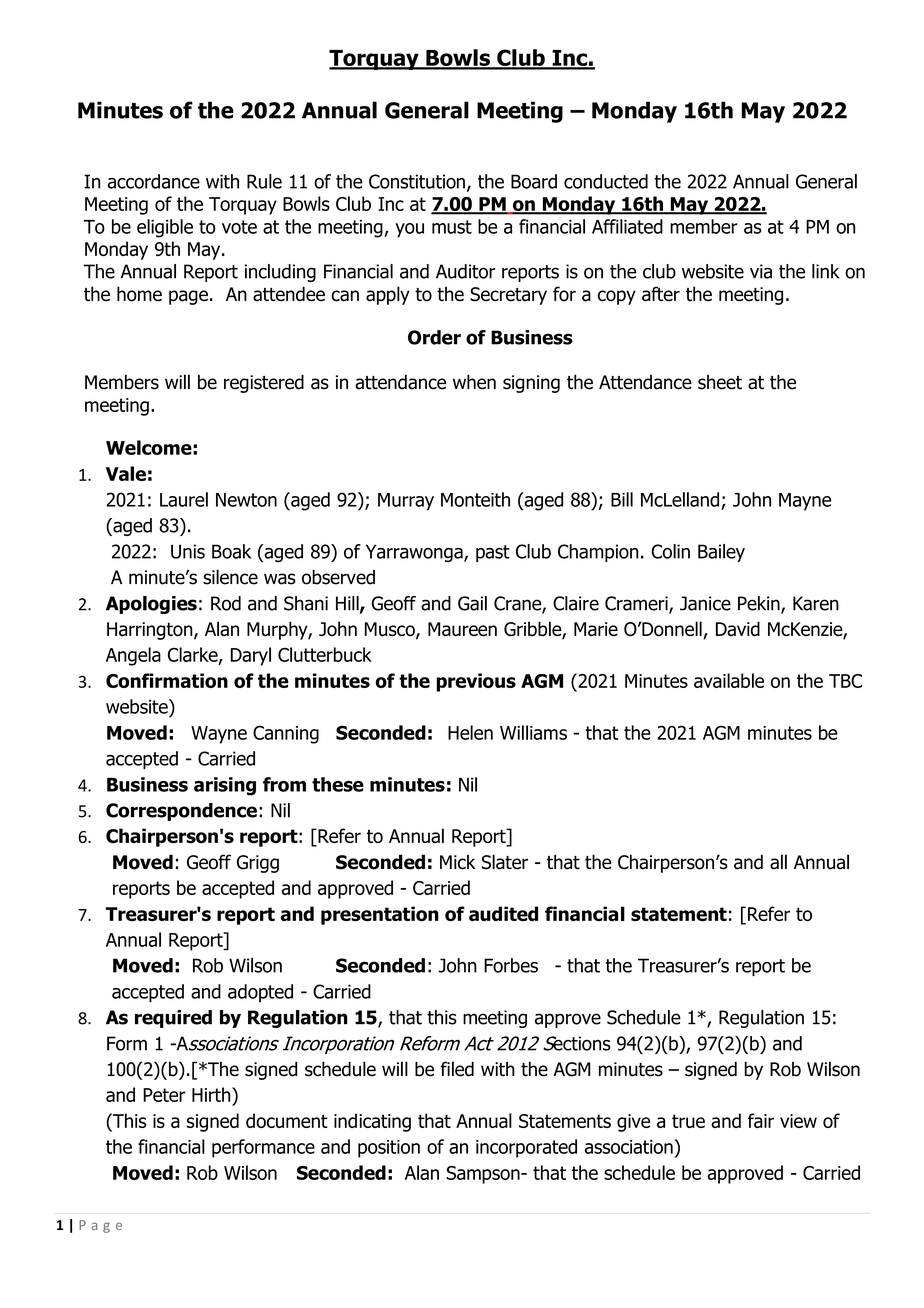 The image size is (924, 1308). I want to click on Pekin, so click(760, 604).
